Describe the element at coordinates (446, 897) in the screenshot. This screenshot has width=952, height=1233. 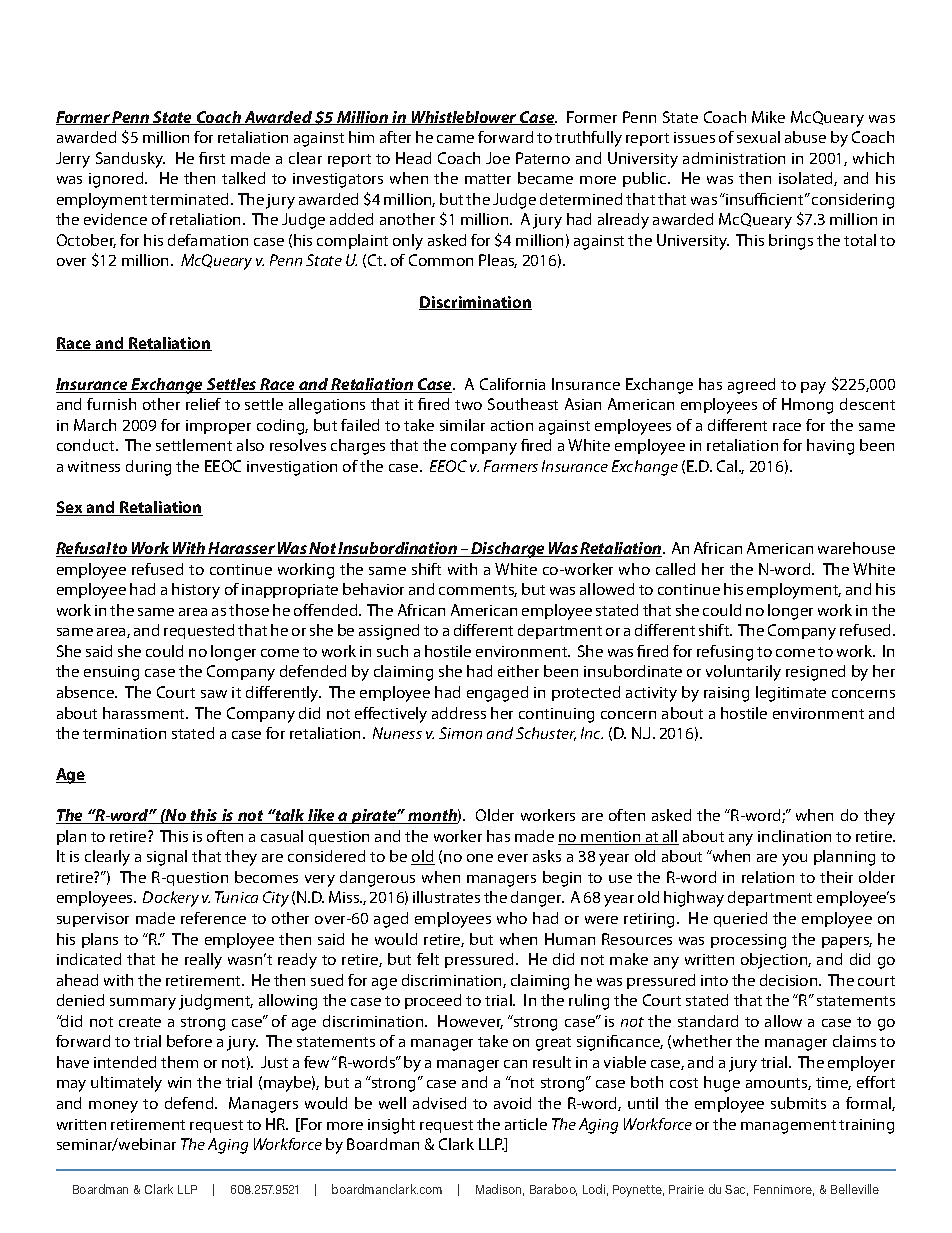
I see `illustrates` at that location.
